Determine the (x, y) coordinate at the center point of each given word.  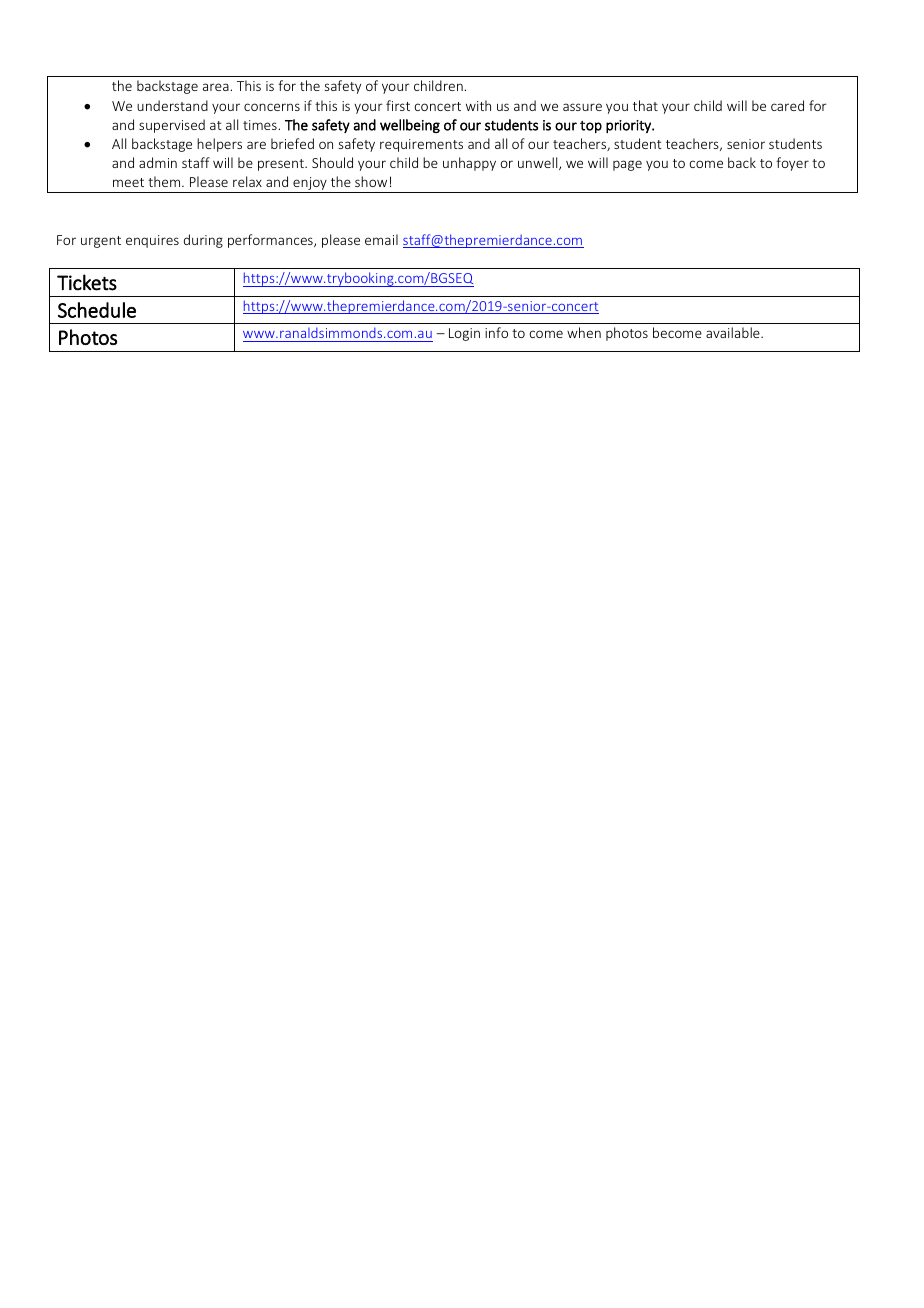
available (734, 332)
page (627, 165)
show (371, 181)
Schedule (97, 310)
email (381, 239)
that (645, 105)
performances (271, 241)
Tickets (87, 282)
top (591, 127)
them (165, 181)
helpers (219, 145)
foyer (792, 164)
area (216, 87)
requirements (421, 145)
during (203, 241)
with (478, 105)
